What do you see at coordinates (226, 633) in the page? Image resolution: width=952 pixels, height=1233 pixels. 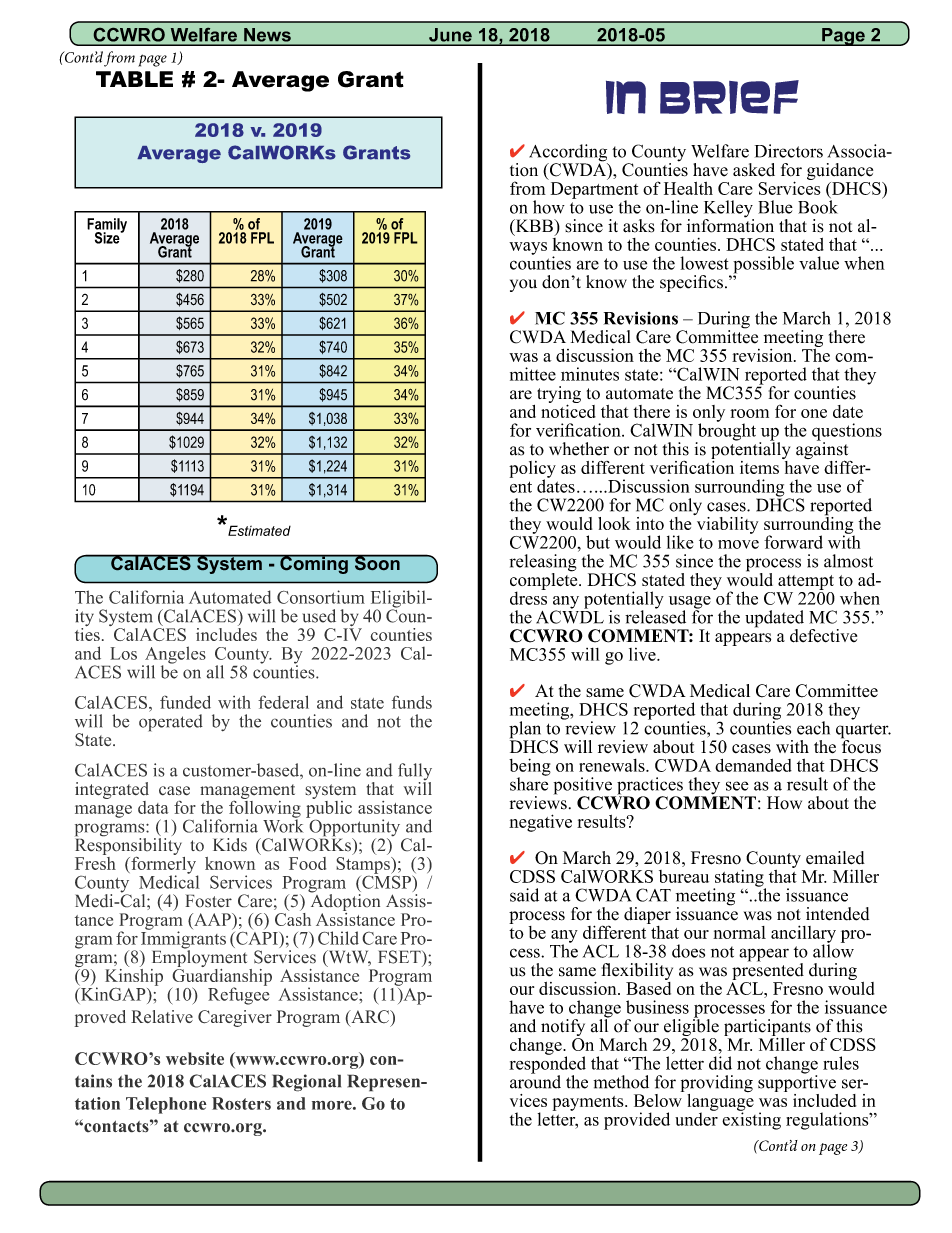 I see `includes` at bounding box center [226, 633].
